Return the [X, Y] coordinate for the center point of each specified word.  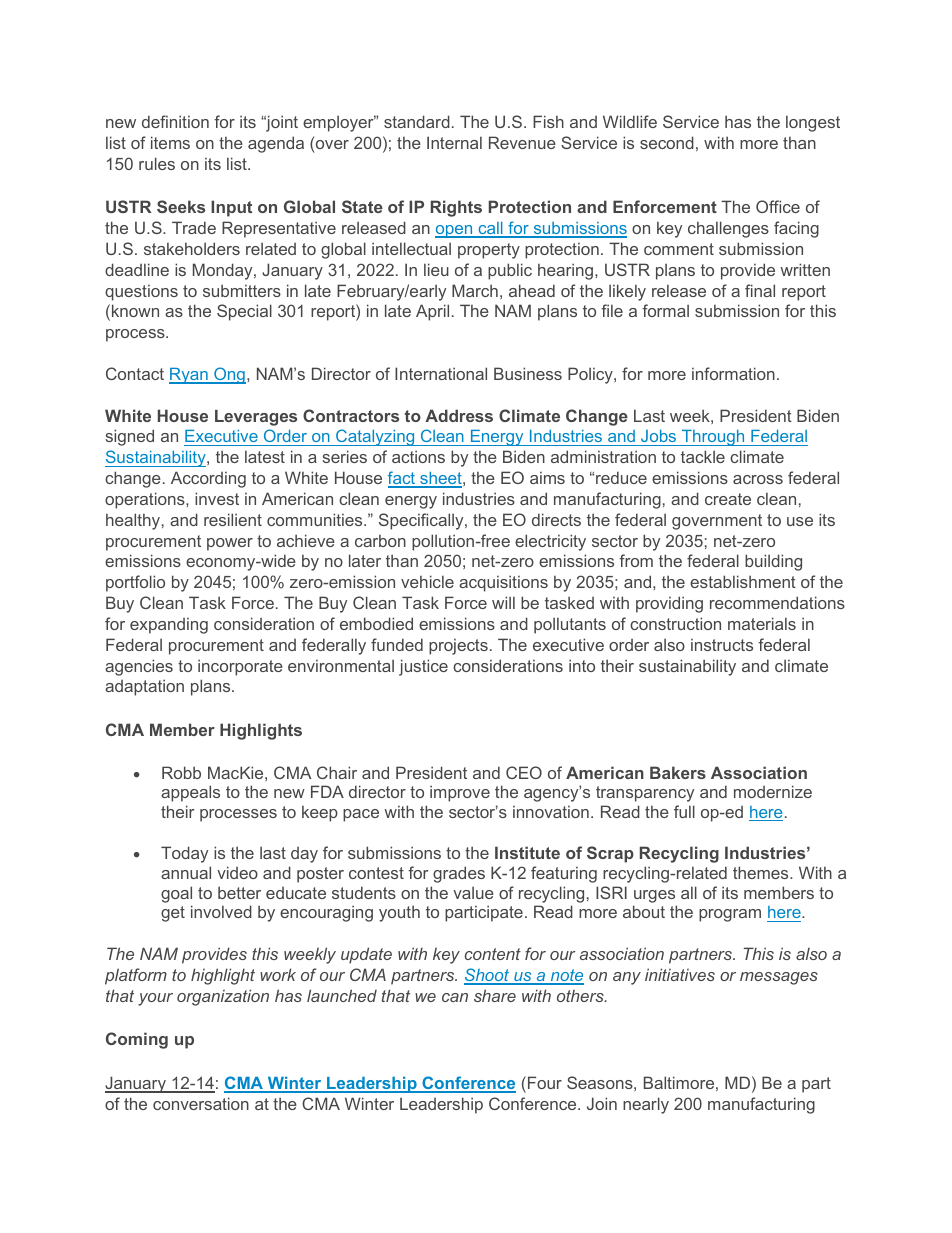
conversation [201, 1103]
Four [545, 1082]
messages [779, 978]
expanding [169, 625]
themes [762, 872]
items [170, 142]
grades [459, 874]
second [667, 142]
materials [762, 623]
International [441, 373]
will [503, 602]
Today [184, 854]
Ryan [189, 376]
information [733, 373]
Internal [454, 142]
